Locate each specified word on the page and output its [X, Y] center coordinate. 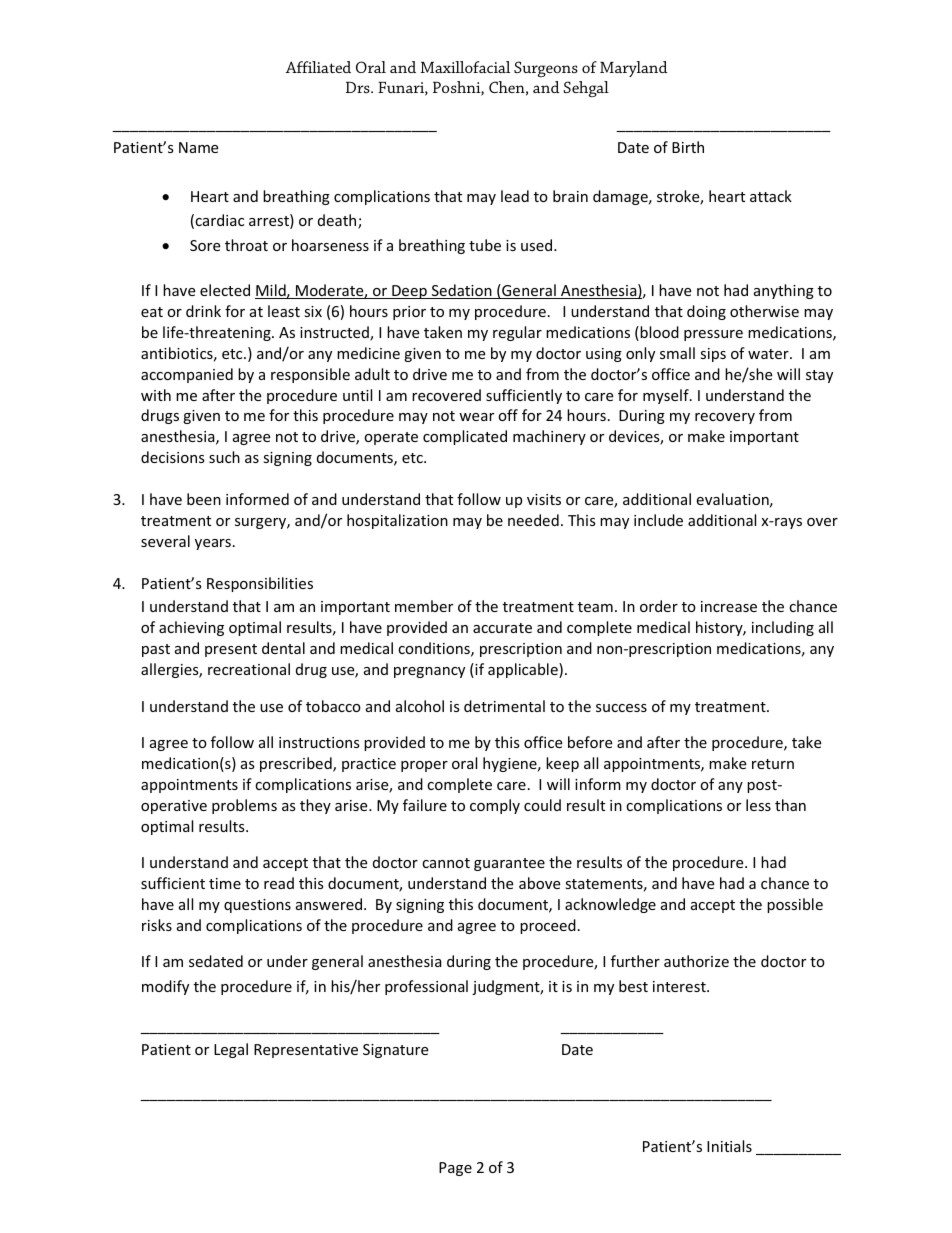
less [758, 805]
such [224, 457]
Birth [688, 147]
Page [455, 1169]
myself [667, 396]
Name [198, 147]
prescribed [297, 764]
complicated [465, 437]
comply [495, 806]
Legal [231, 1050]
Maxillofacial [465, 67]
